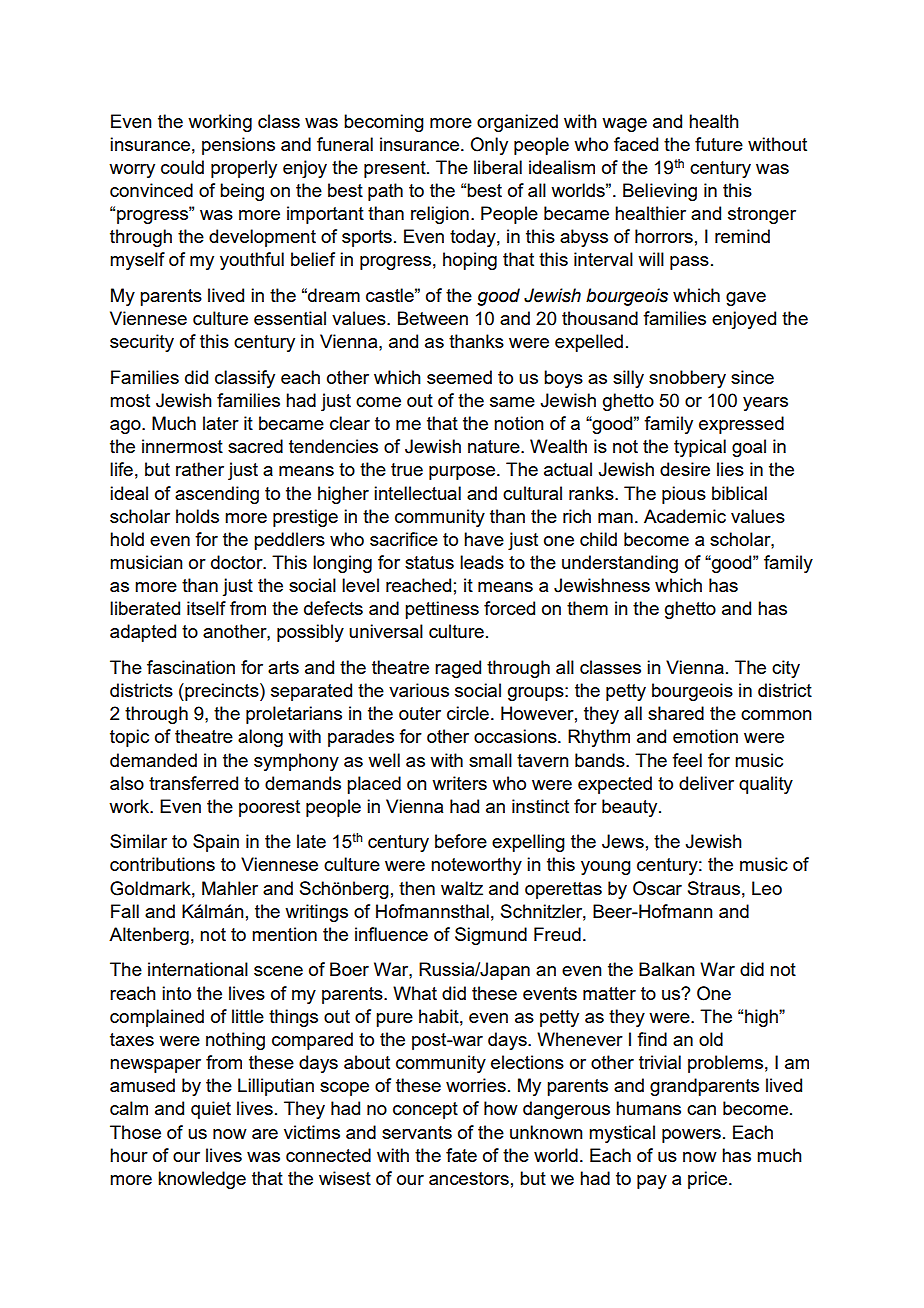 The image size is (924, 1308). What do you see at coordinates (489, 146) in the screenshot?
I see `Only` at bounding box center [489, 146].
